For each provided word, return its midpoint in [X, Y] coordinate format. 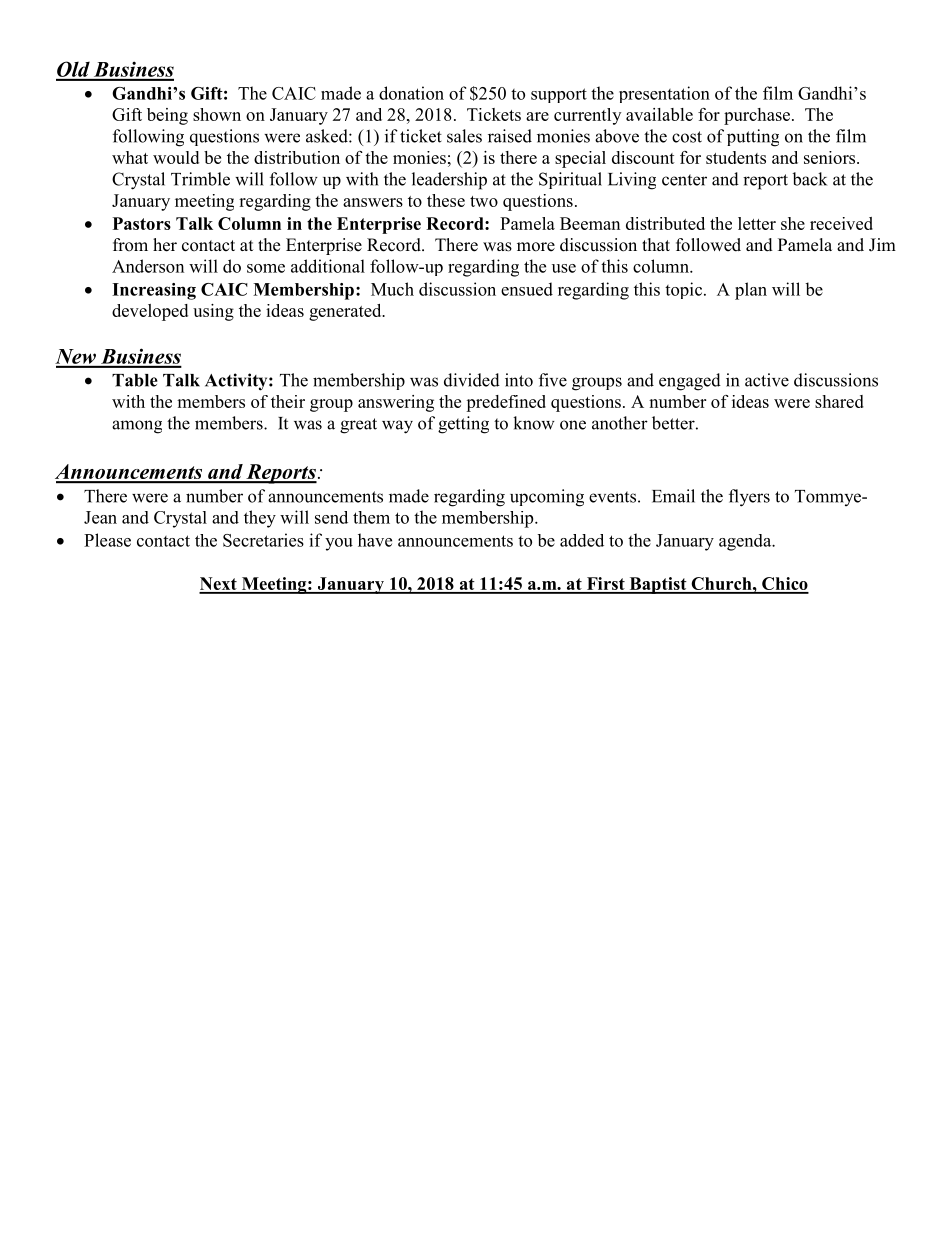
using [213, 312]
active [767, 380]
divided [472, 380]
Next [219, 585]
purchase [757, 116]
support [559, 95]
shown [217, 114]
